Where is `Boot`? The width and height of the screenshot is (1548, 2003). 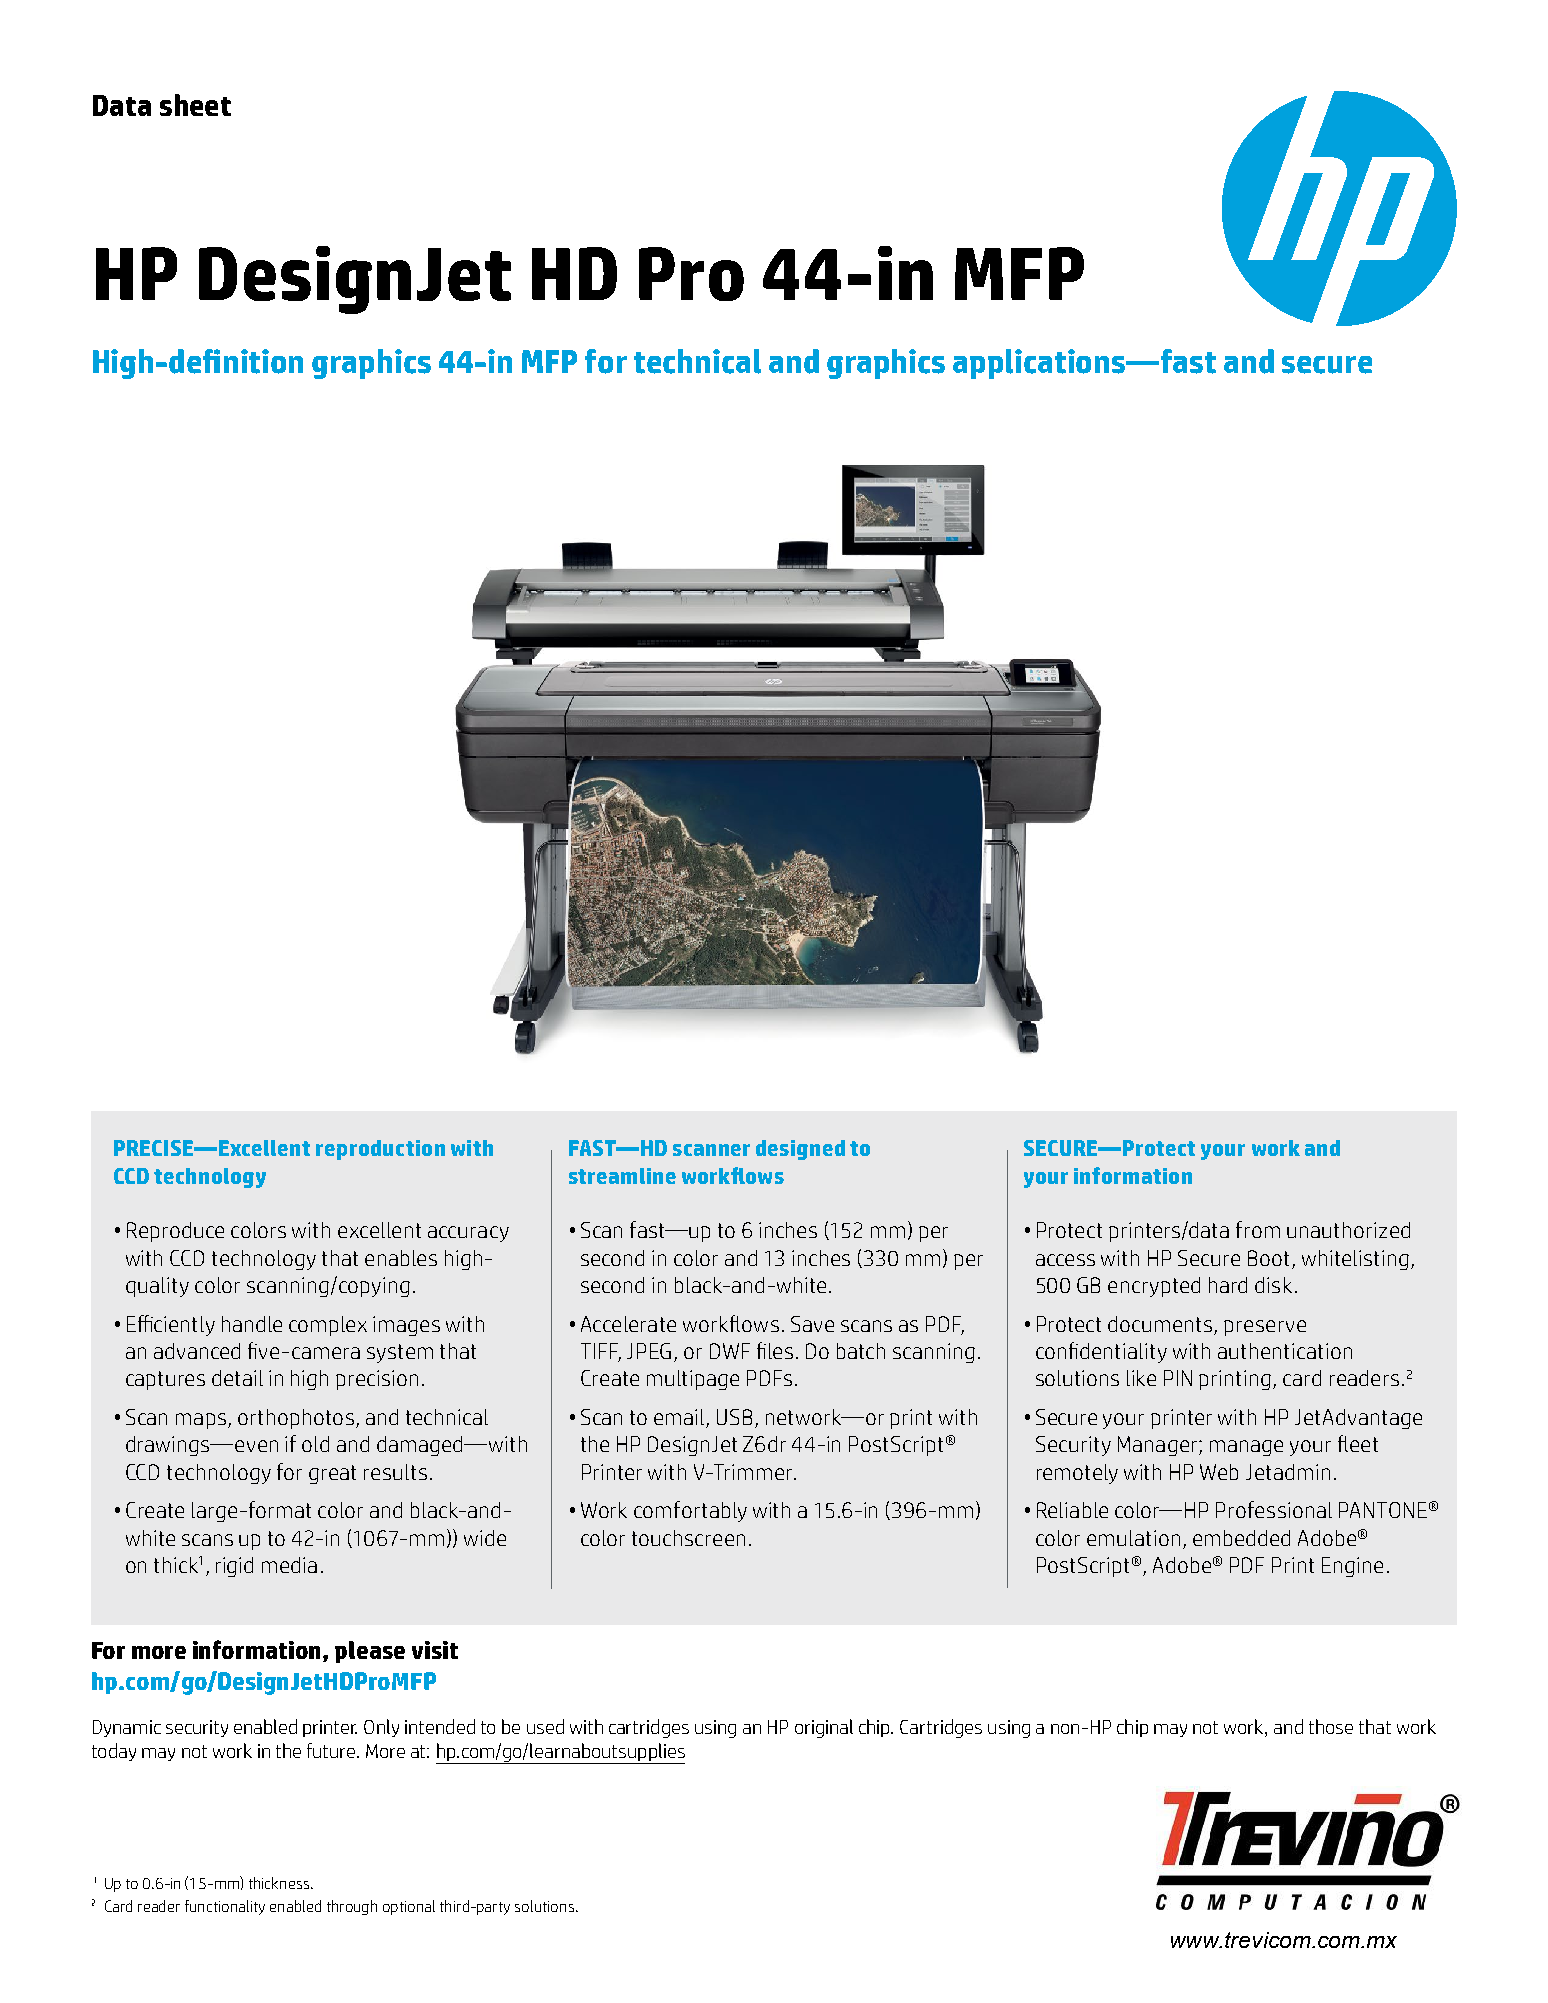
Boot is located at coordinates (1268, 1258).
